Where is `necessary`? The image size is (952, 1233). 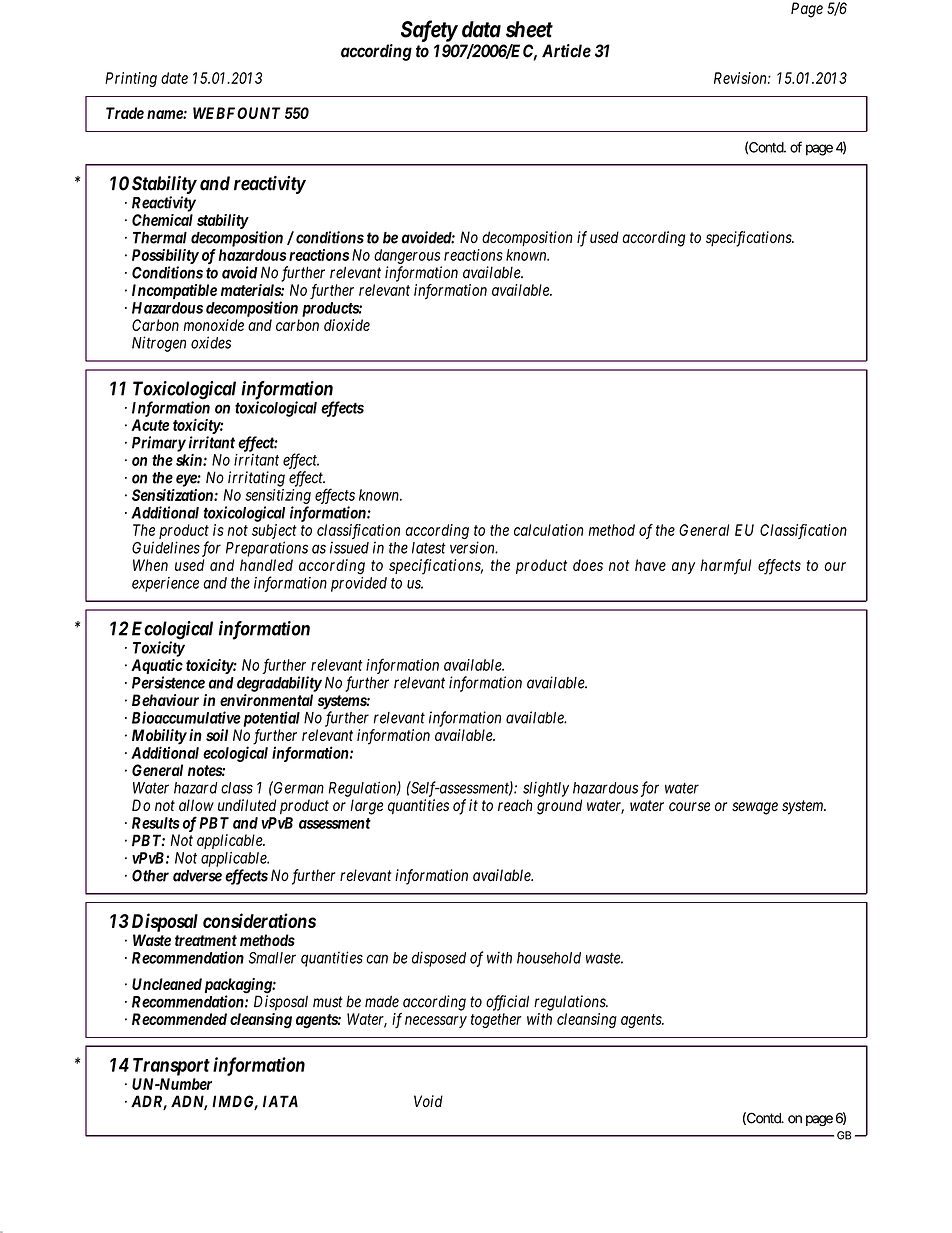
necessary is located at coordinates (436, 1022).
